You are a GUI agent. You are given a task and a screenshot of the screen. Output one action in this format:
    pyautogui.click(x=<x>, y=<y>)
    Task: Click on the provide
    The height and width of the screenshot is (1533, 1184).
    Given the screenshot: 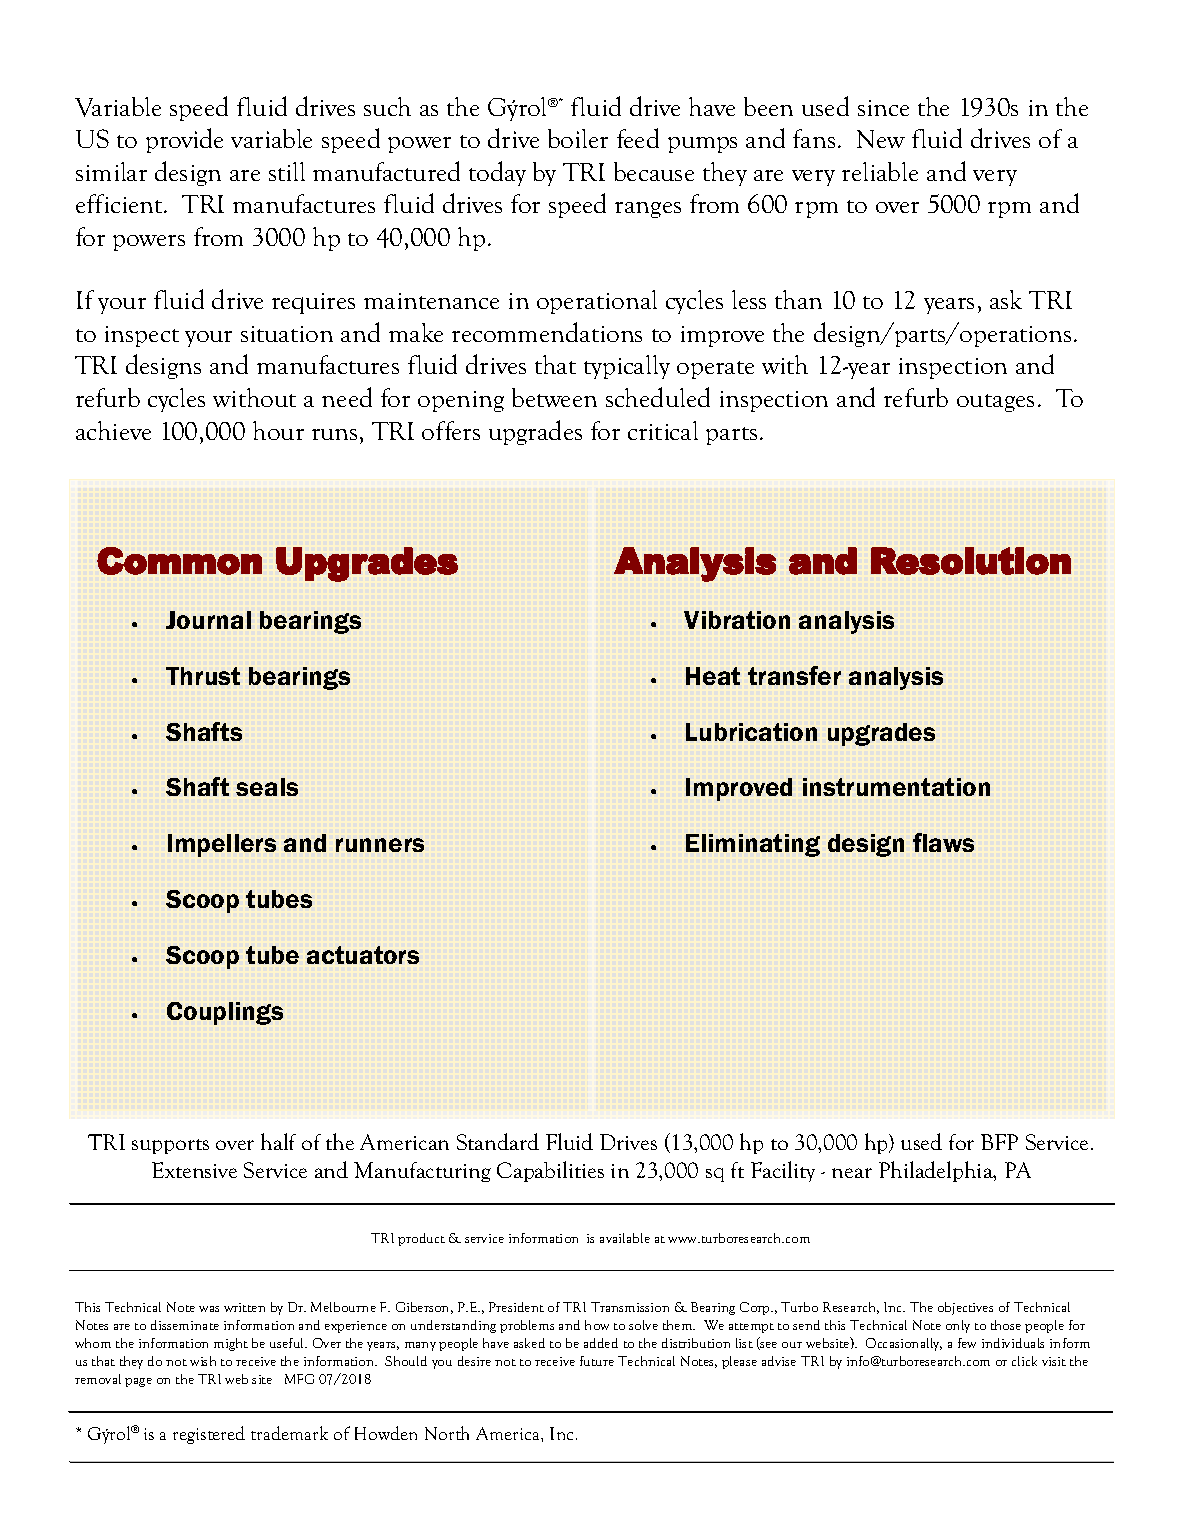 What is the action you would take?
    pyautogui.click(x=184, y=140)
